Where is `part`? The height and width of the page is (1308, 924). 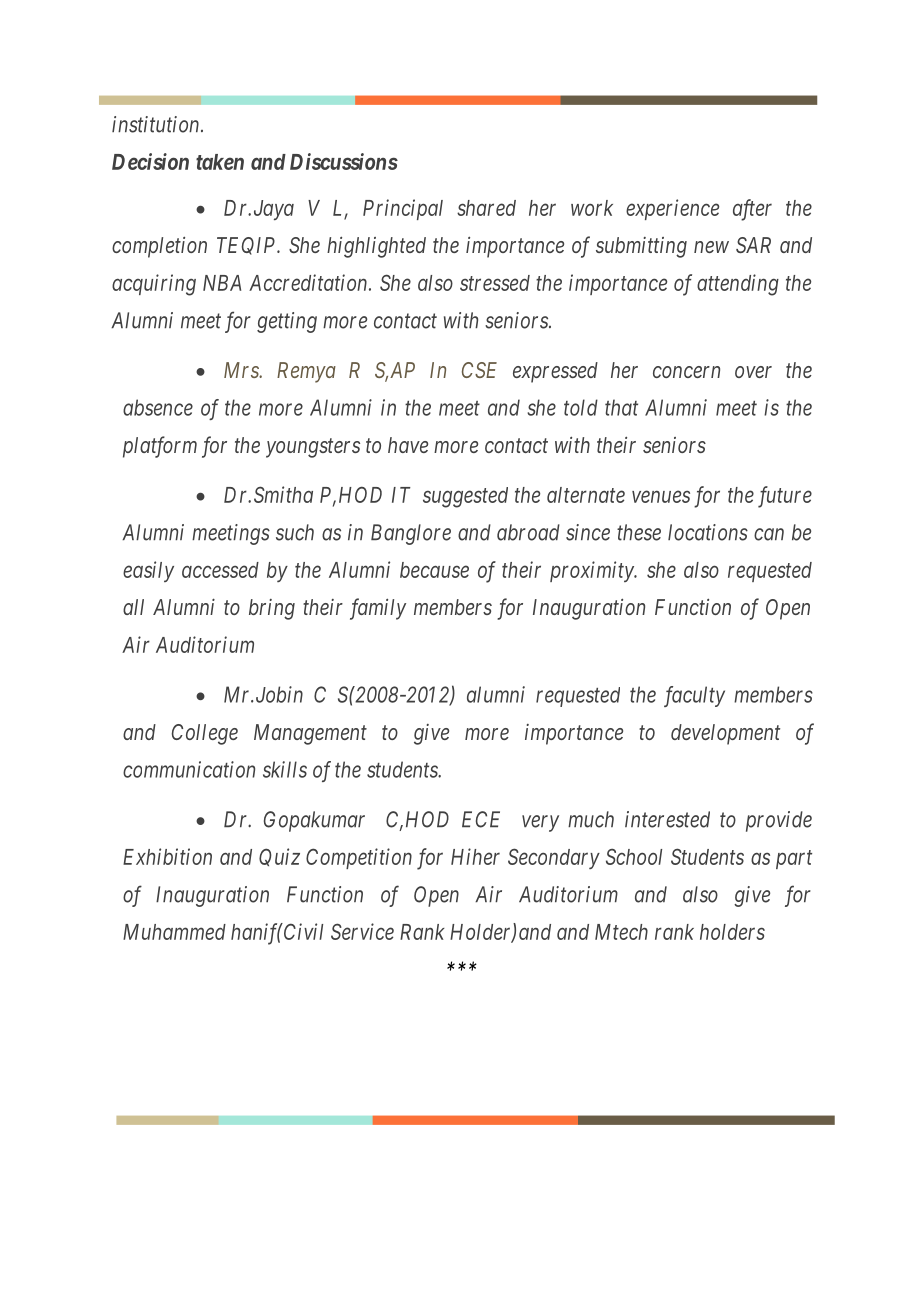 part is located at coordinates (794, 859).
